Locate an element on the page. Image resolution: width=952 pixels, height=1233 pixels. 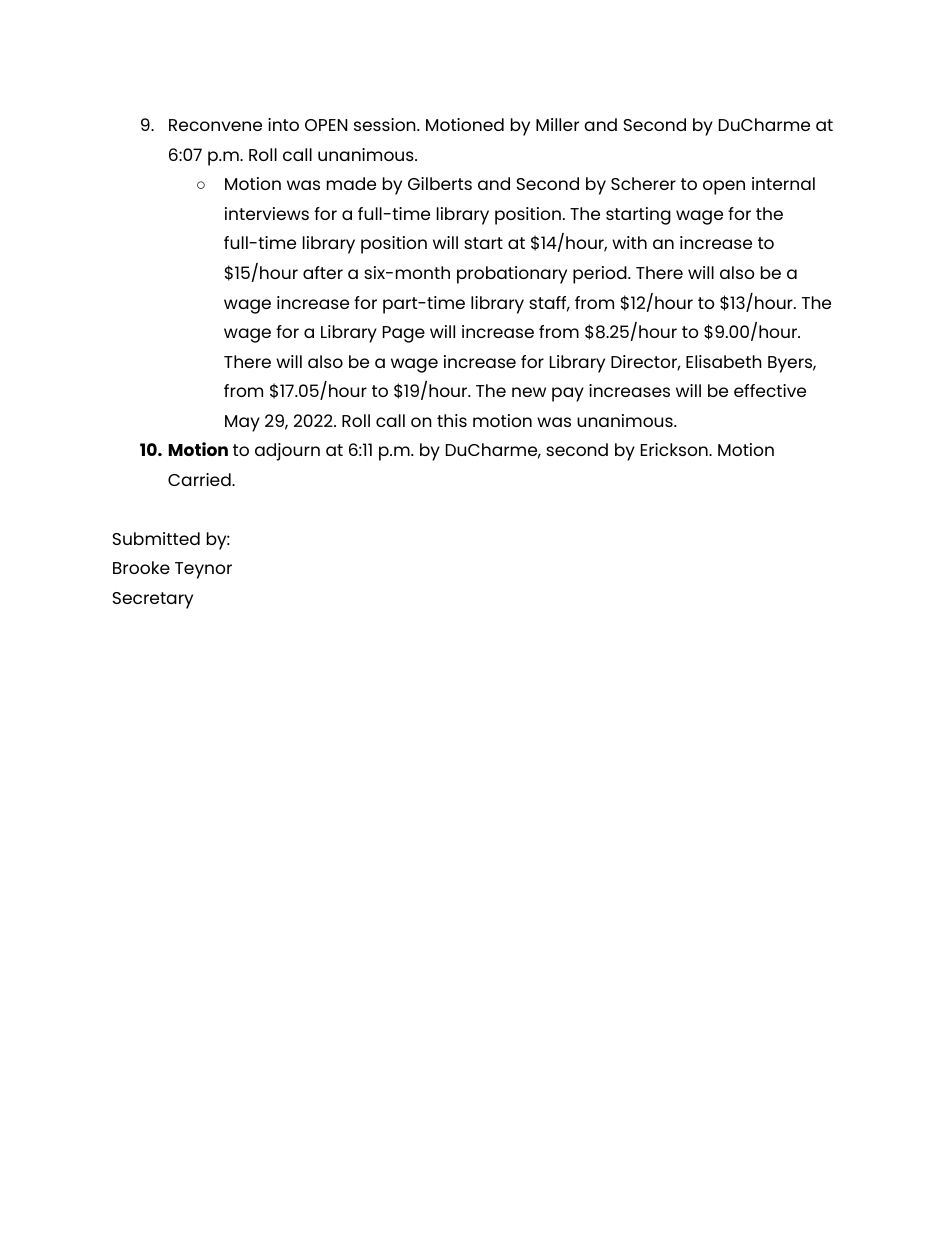
Carried is located at coordinates (200, 479).
